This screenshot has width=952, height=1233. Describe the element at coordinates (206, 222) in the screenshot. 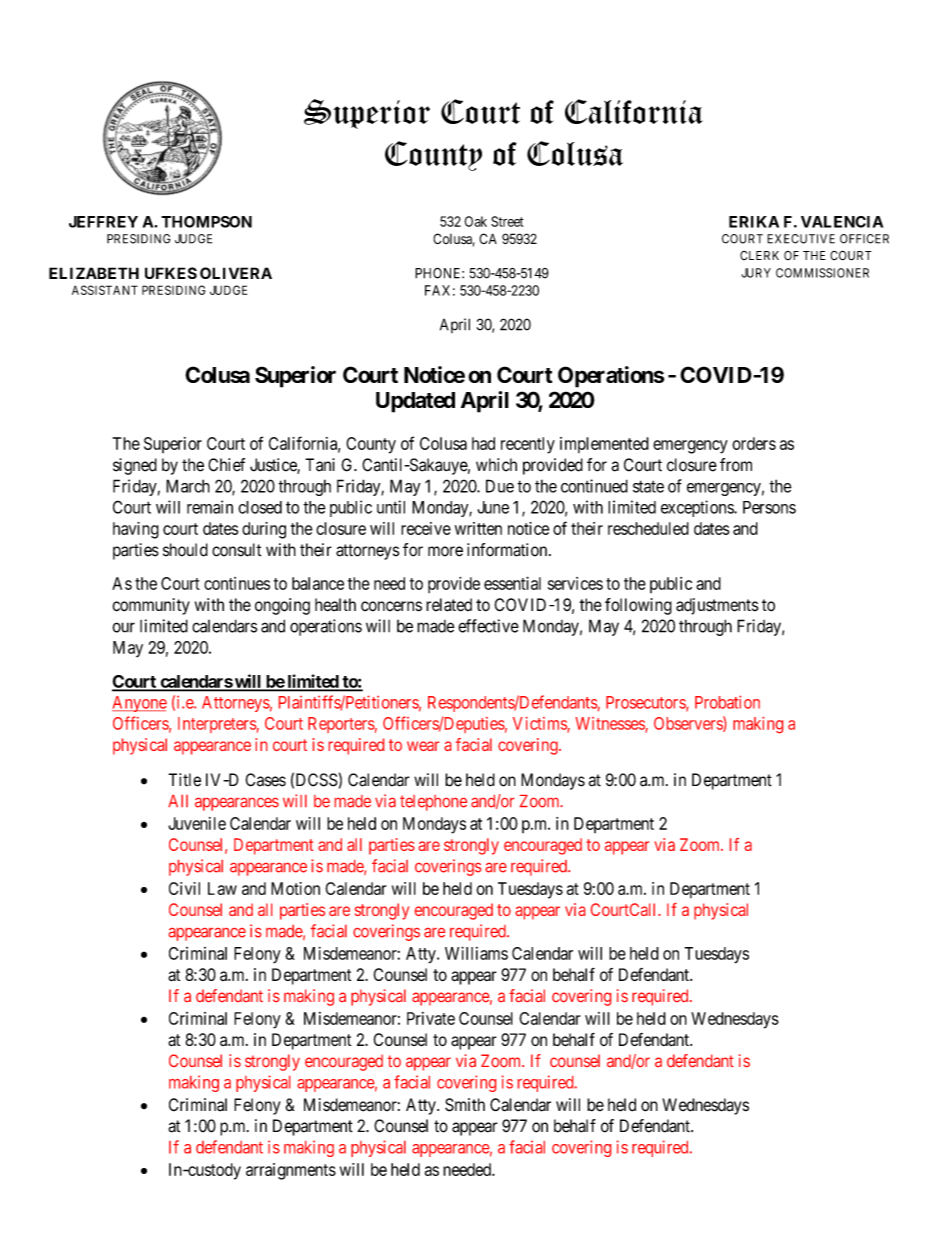

I see `THOMPSON` at that location.
